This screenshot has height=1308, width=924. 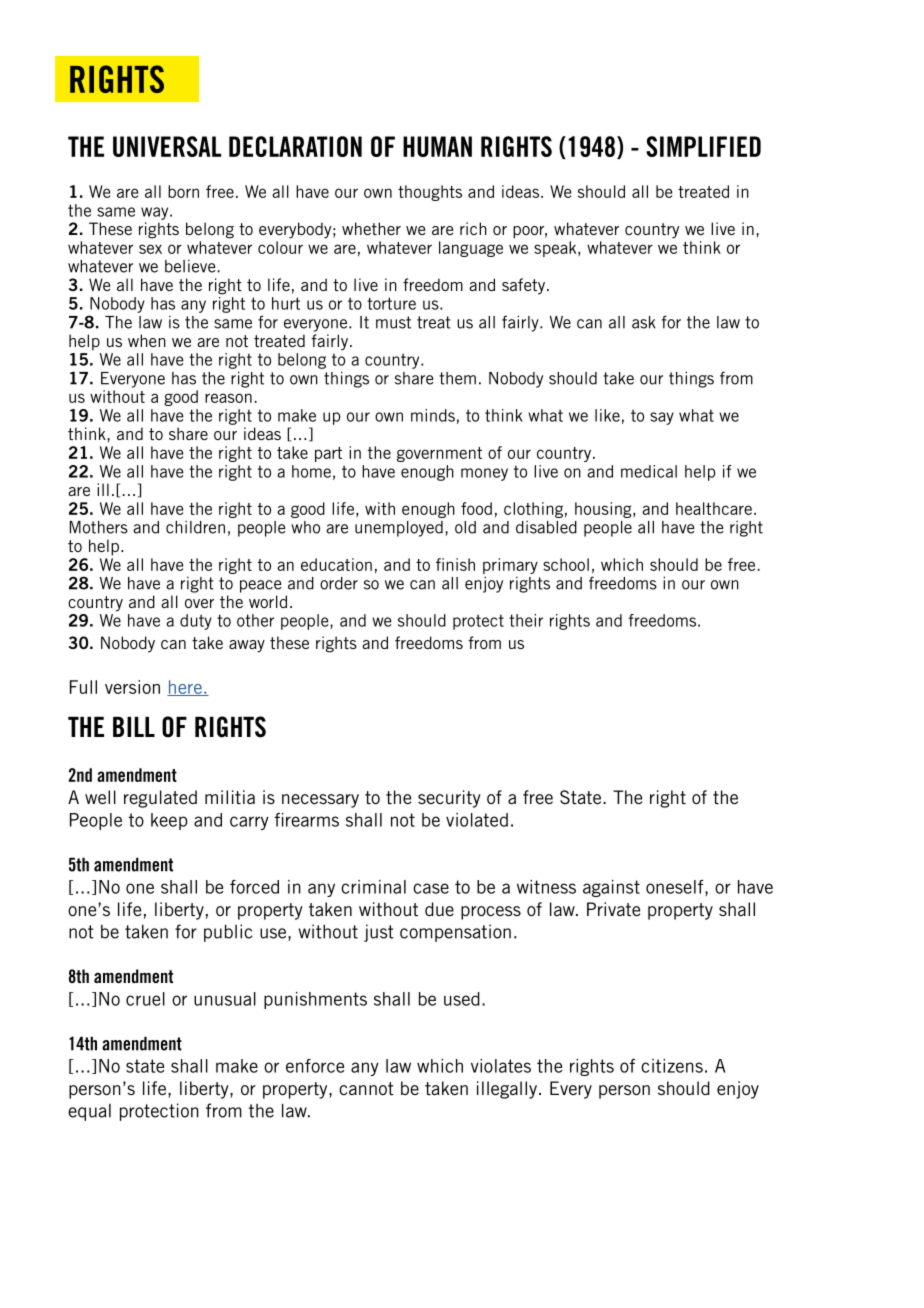 What do you see at coordinates (89, 1112) in the screenshot?
I see `equal` at bounding box center [89, 1112].
